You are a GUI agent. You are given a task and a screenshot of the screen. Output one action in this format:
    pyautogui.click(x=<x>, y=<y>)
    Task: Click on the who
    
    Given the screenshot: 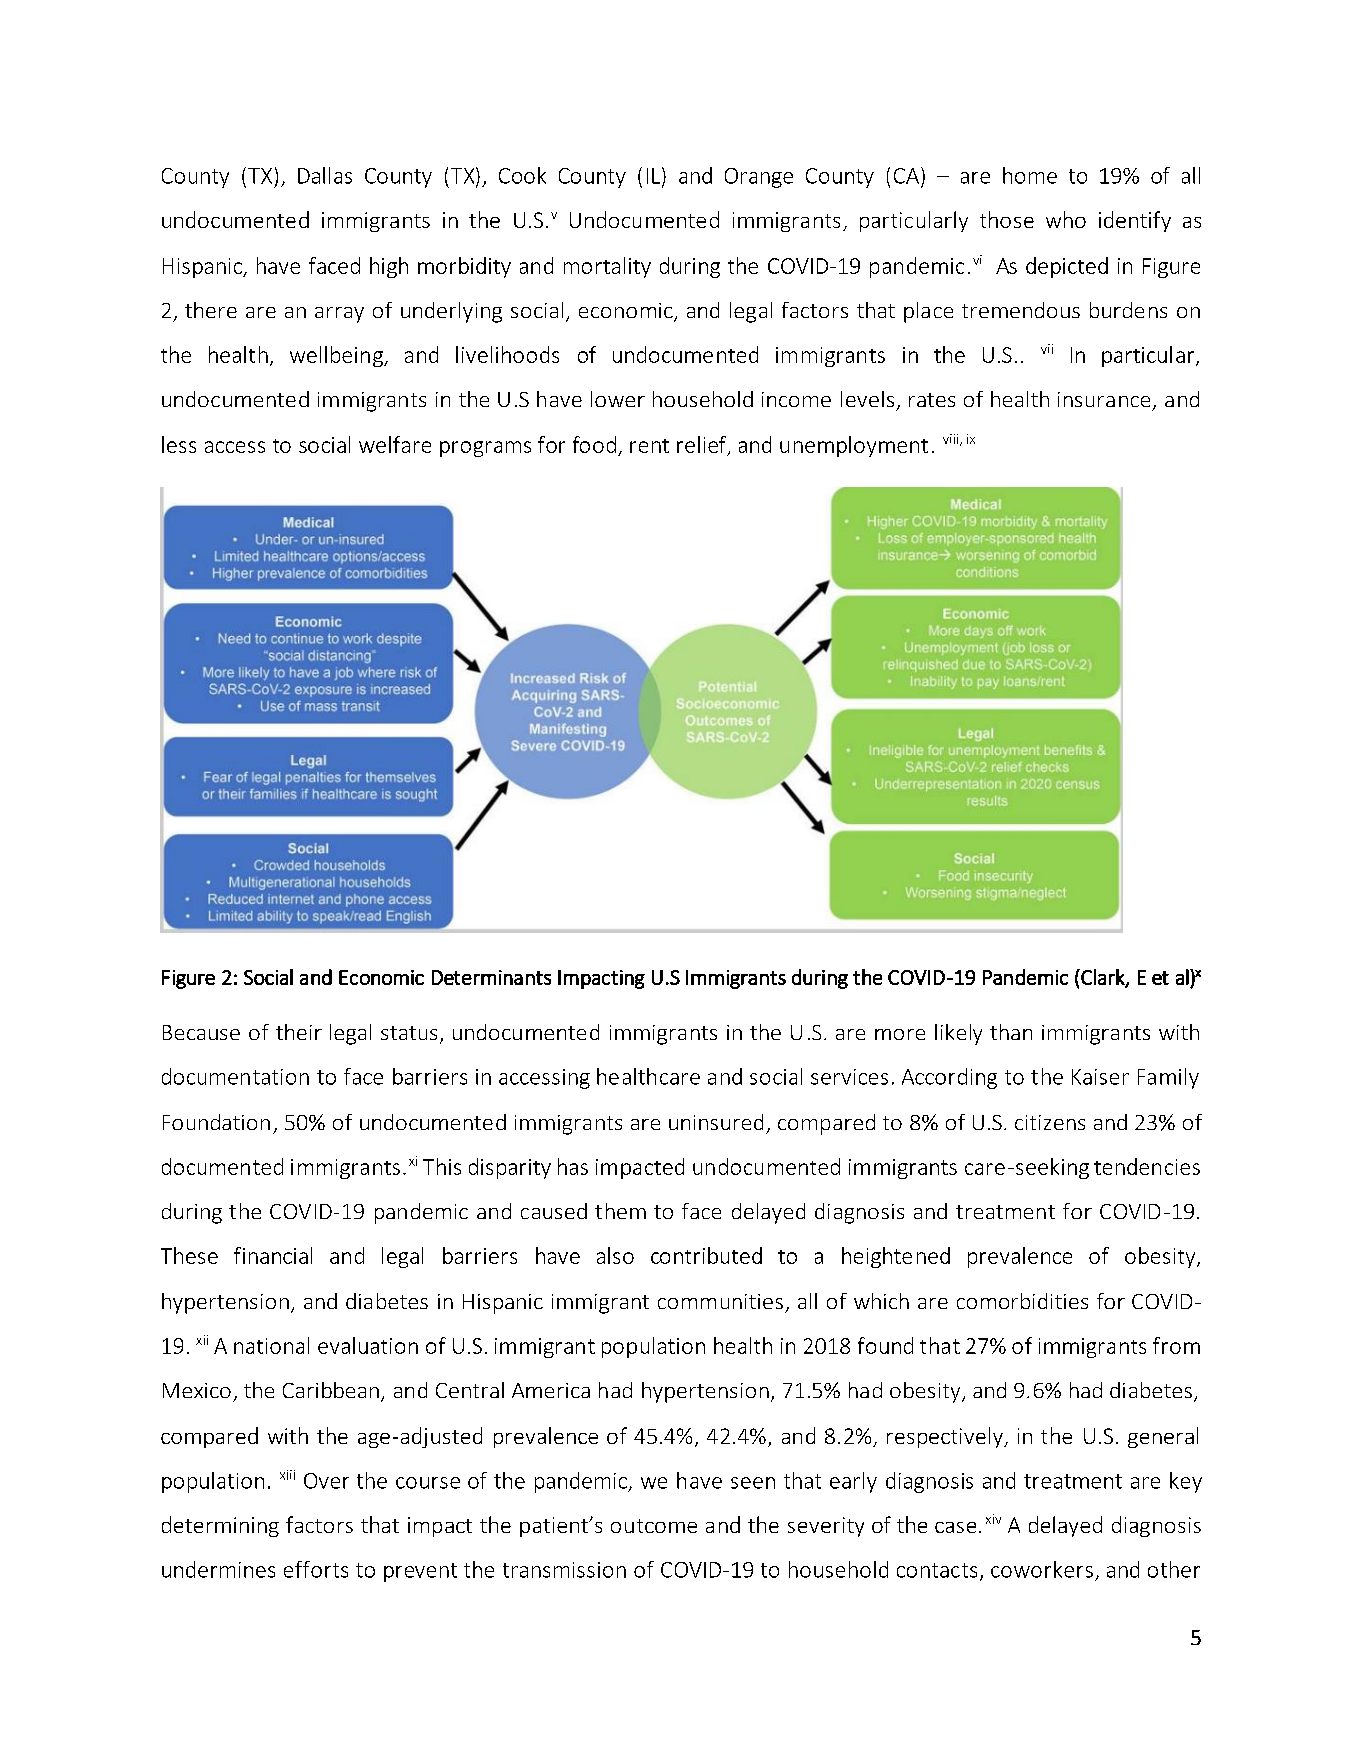 What is the action you would take?
    pyautogui.click(x=1066, y=219)
